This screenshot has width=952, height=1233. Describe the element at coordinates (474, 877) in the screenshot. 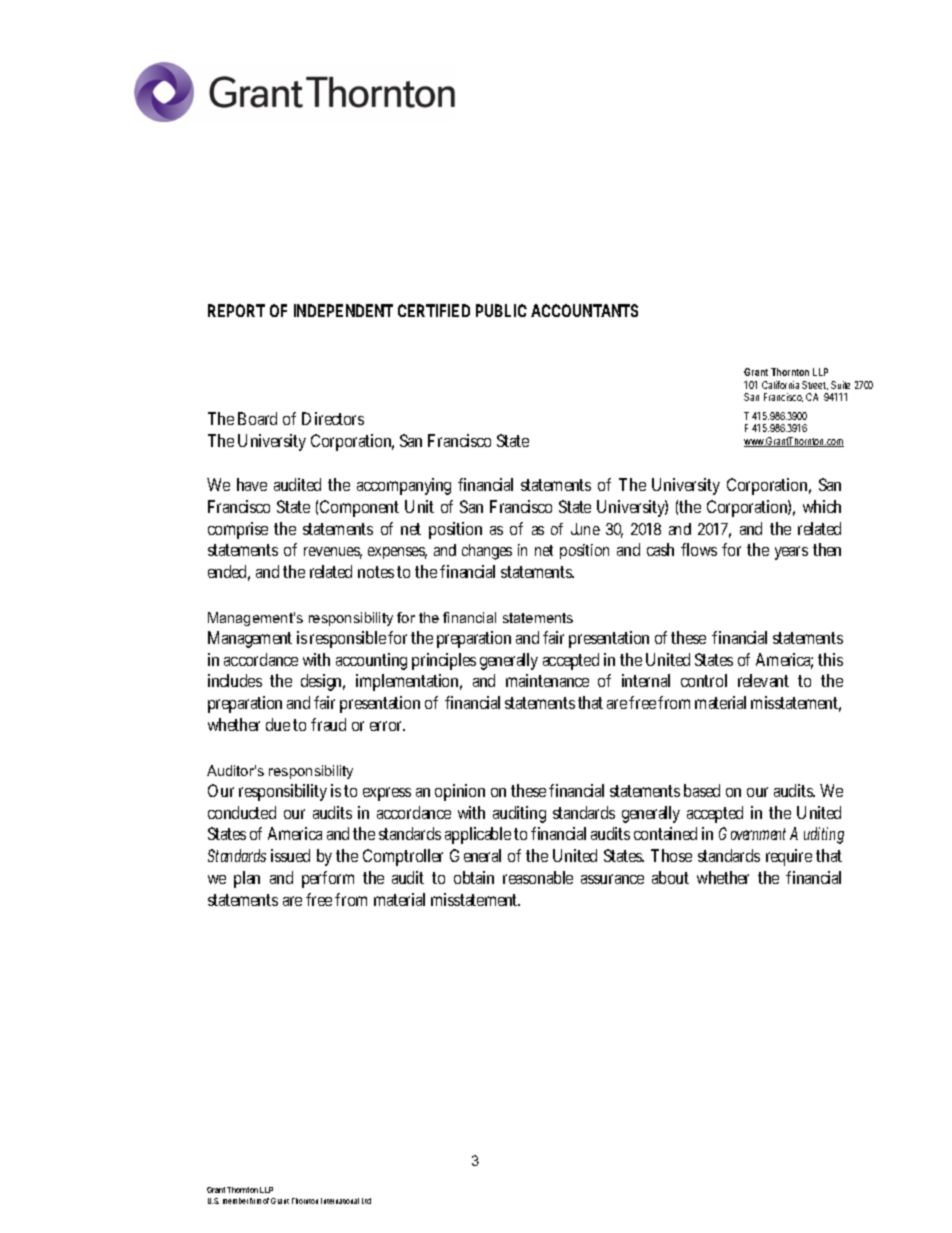

I see `obtain` at that location.
